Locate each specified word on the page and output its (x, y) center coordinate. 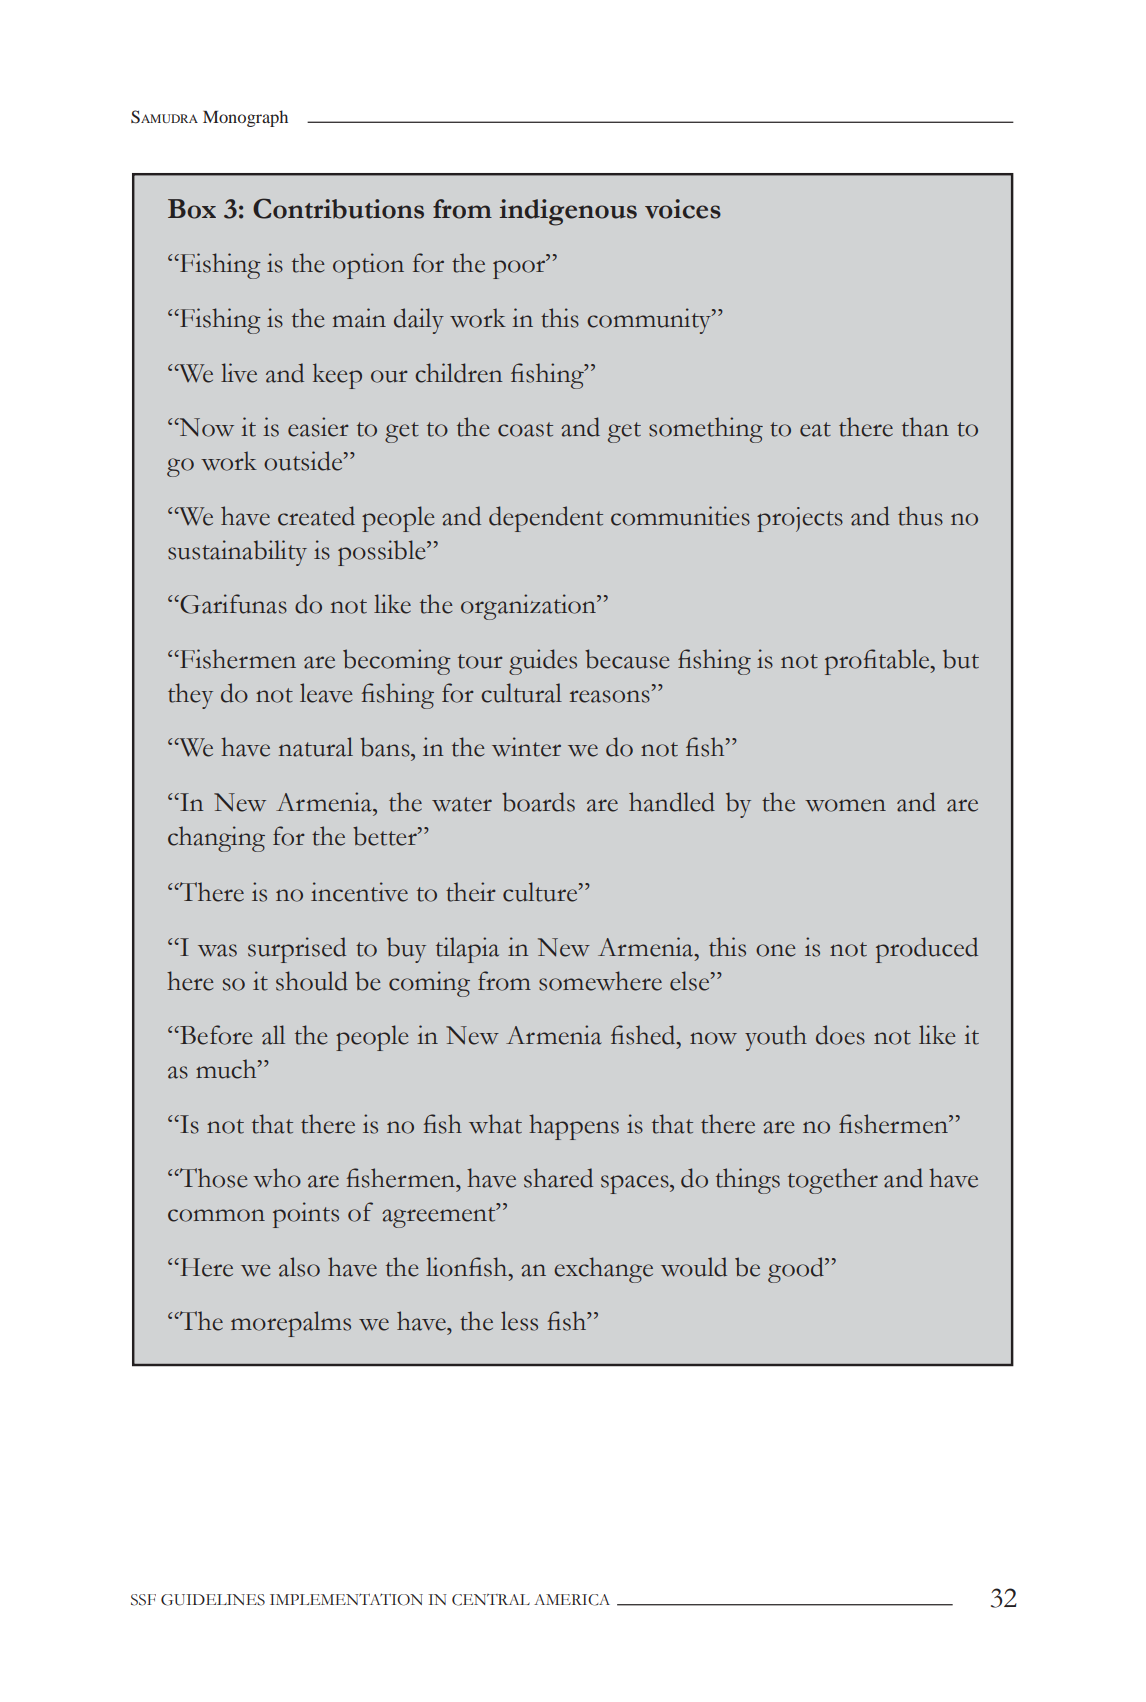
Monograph (245, 118)
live (239, 373)
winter (526, 747)
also (299, 1267)
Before (215, 1035)
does (840, 1035)
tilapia (467, 950)
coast (525, 429)
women (845, 805)
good (797, 1270)
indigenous (568, 212)
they (190, 696)
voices (683, 209)
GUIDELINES (213, 1600)
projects (800, 519)
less (519, 1321)
